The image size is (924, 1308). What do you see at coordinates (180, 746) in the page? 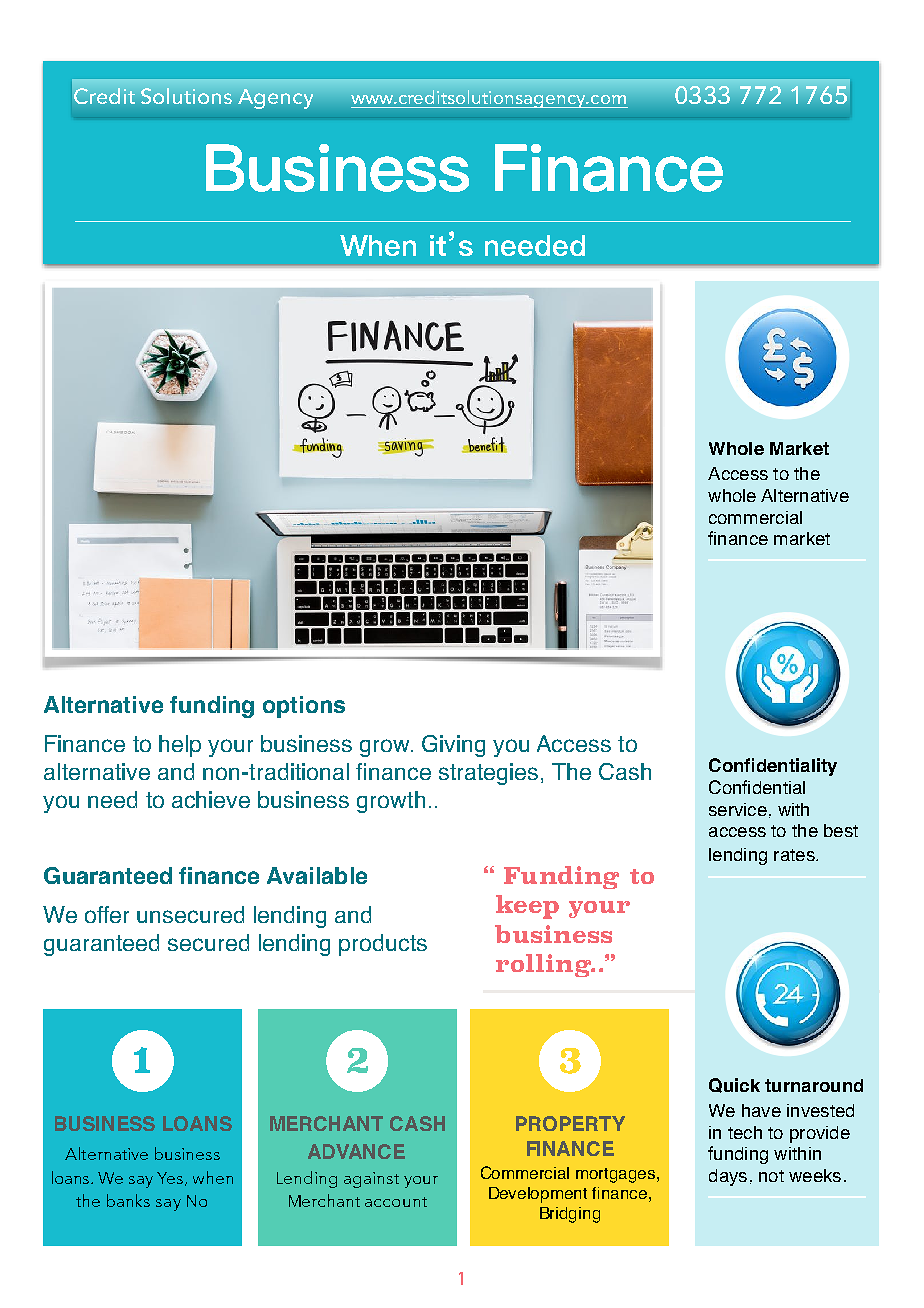
I see `help` at bounding box center [180, 746].
